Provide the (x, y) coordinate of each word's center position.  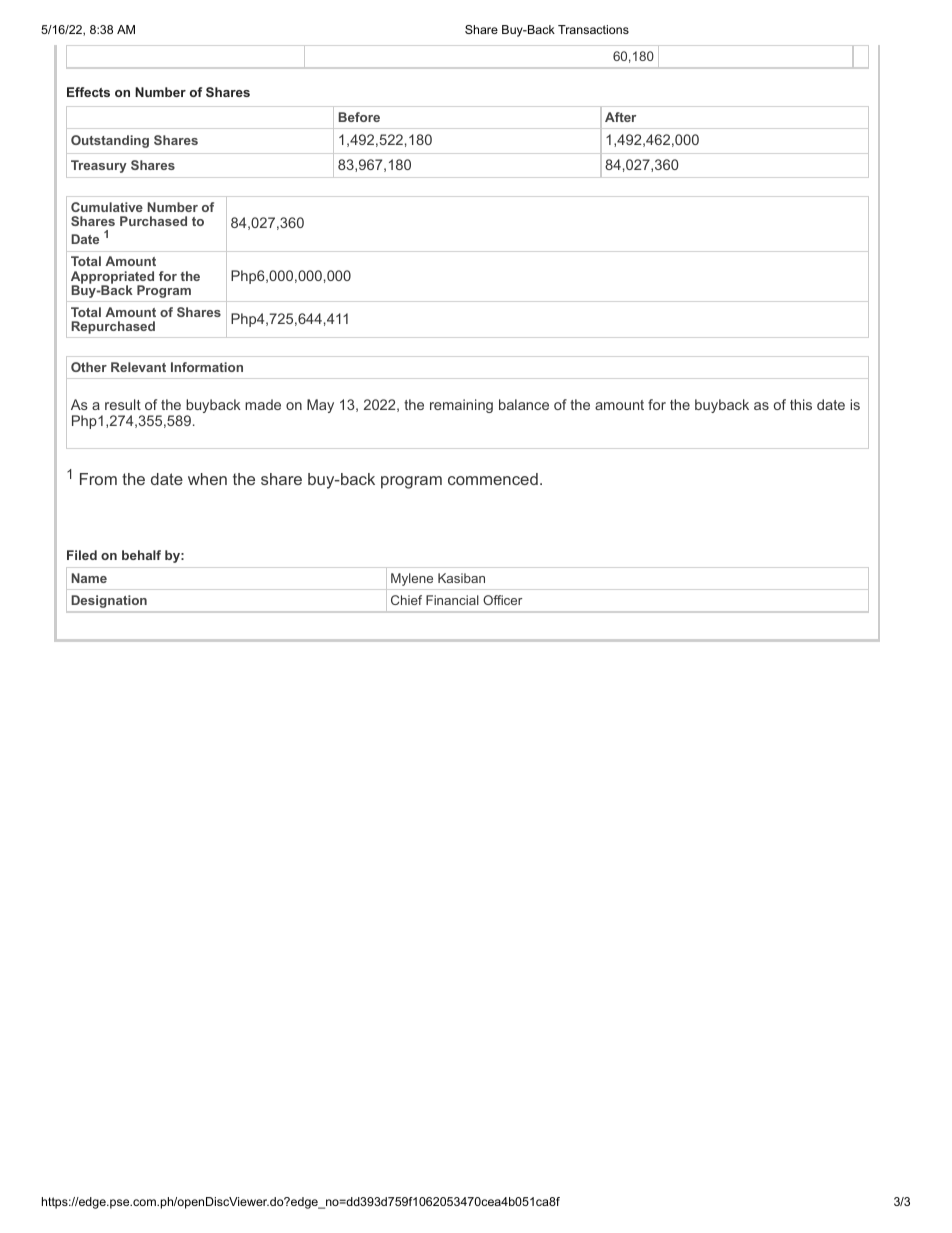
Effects (88, 92)
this (801, 404)
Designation (109, 601)
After (620, 117)
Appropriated (112, 278)
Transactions (593, 29)
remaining (461, 406)
